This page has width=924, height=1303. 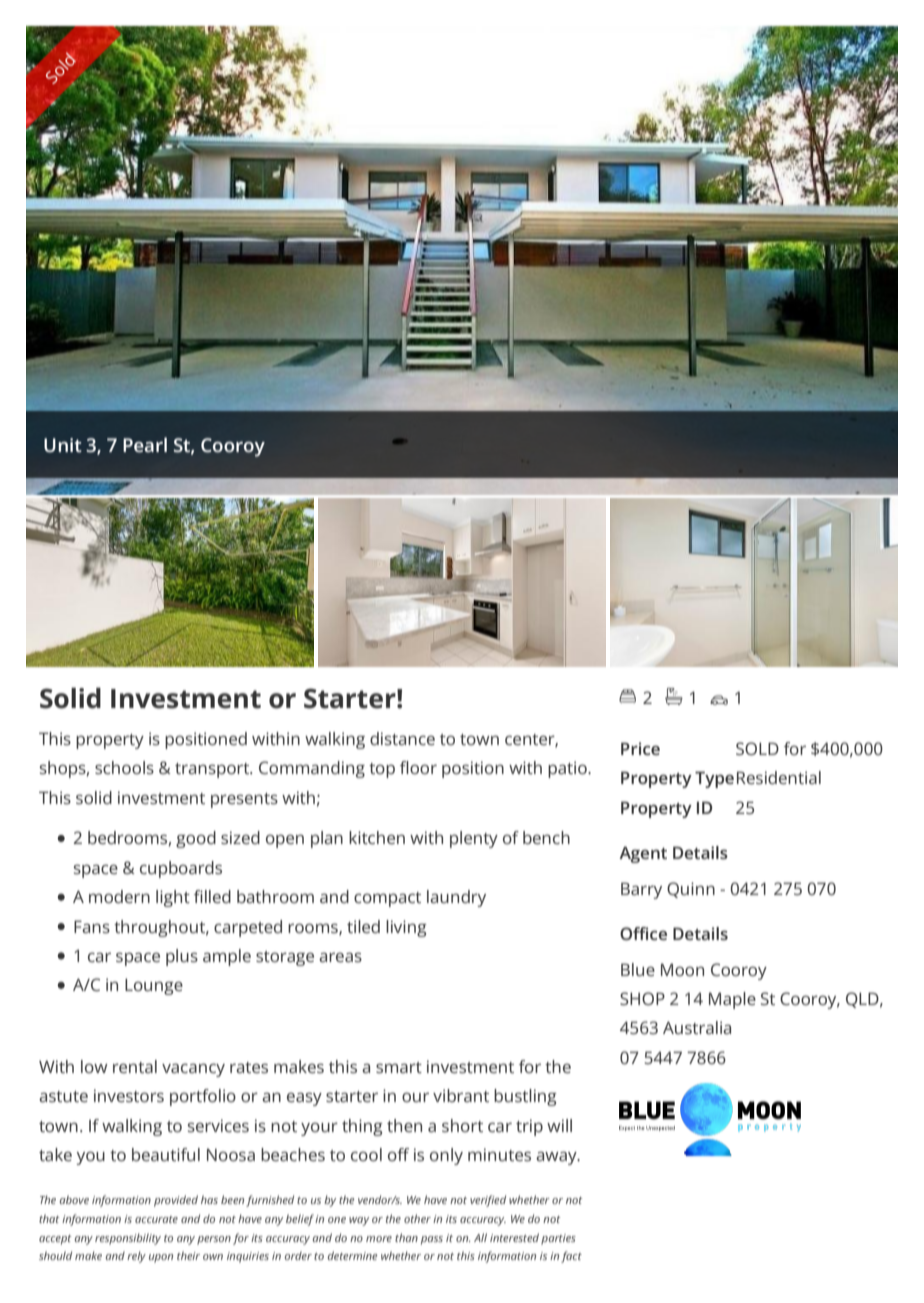 What do you see at coordinates (402, 738) in the page?
I see `distance` at bounding box center [402, 738].
